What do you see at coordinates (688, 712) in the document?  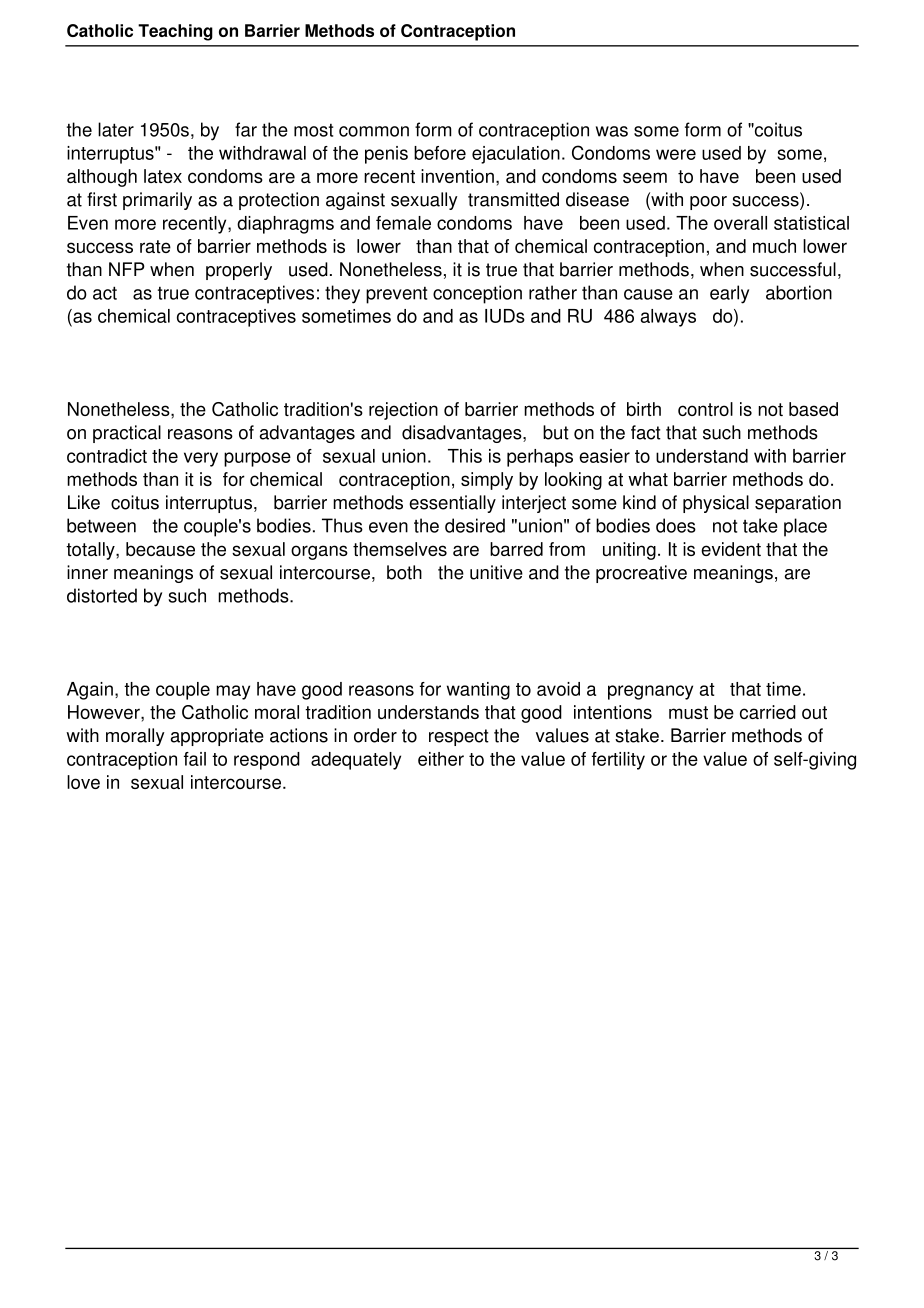 I see `must` at bounding box center [688, 712].
